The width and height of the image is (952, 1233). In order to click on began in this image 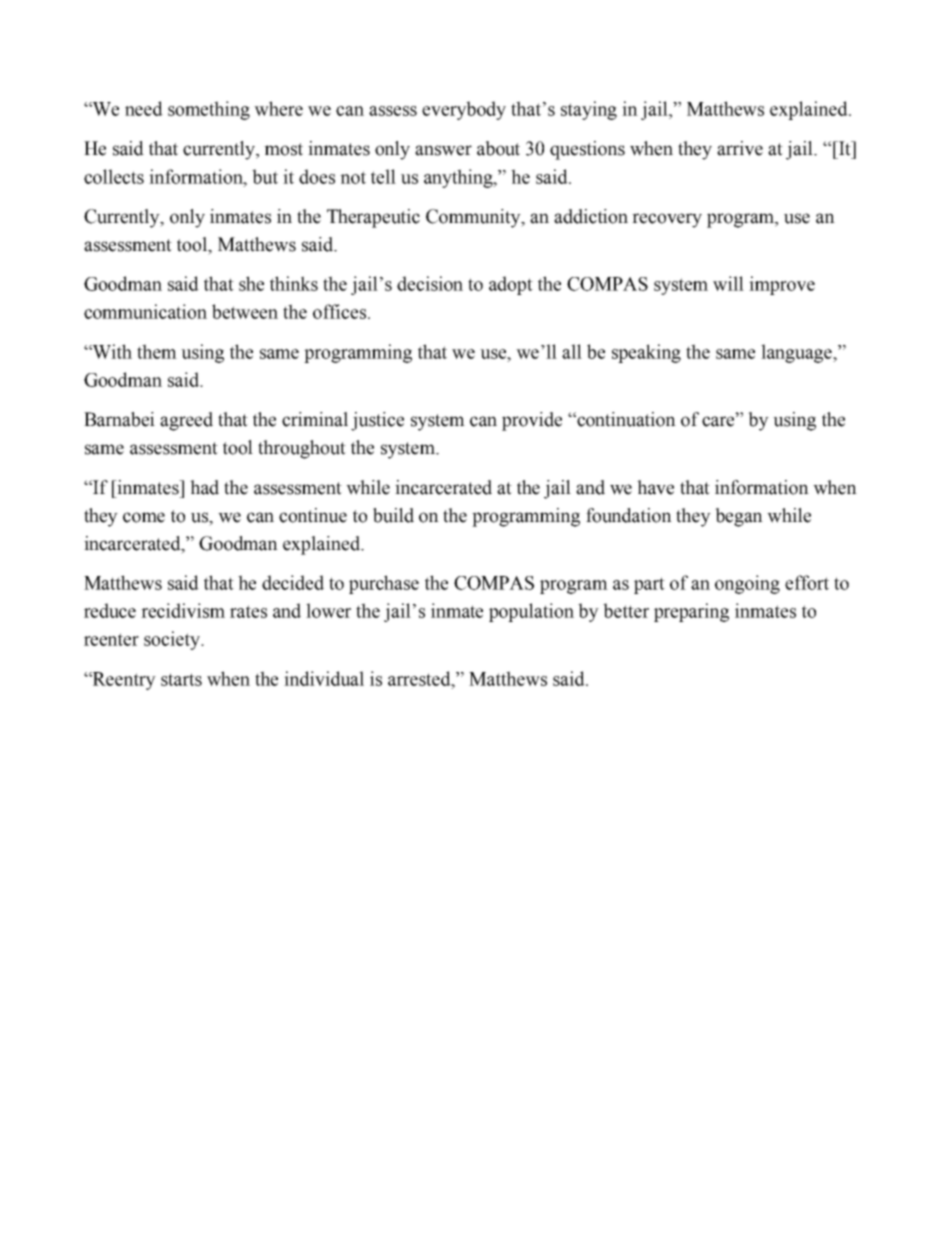, I will do `click(739, 517)`.
